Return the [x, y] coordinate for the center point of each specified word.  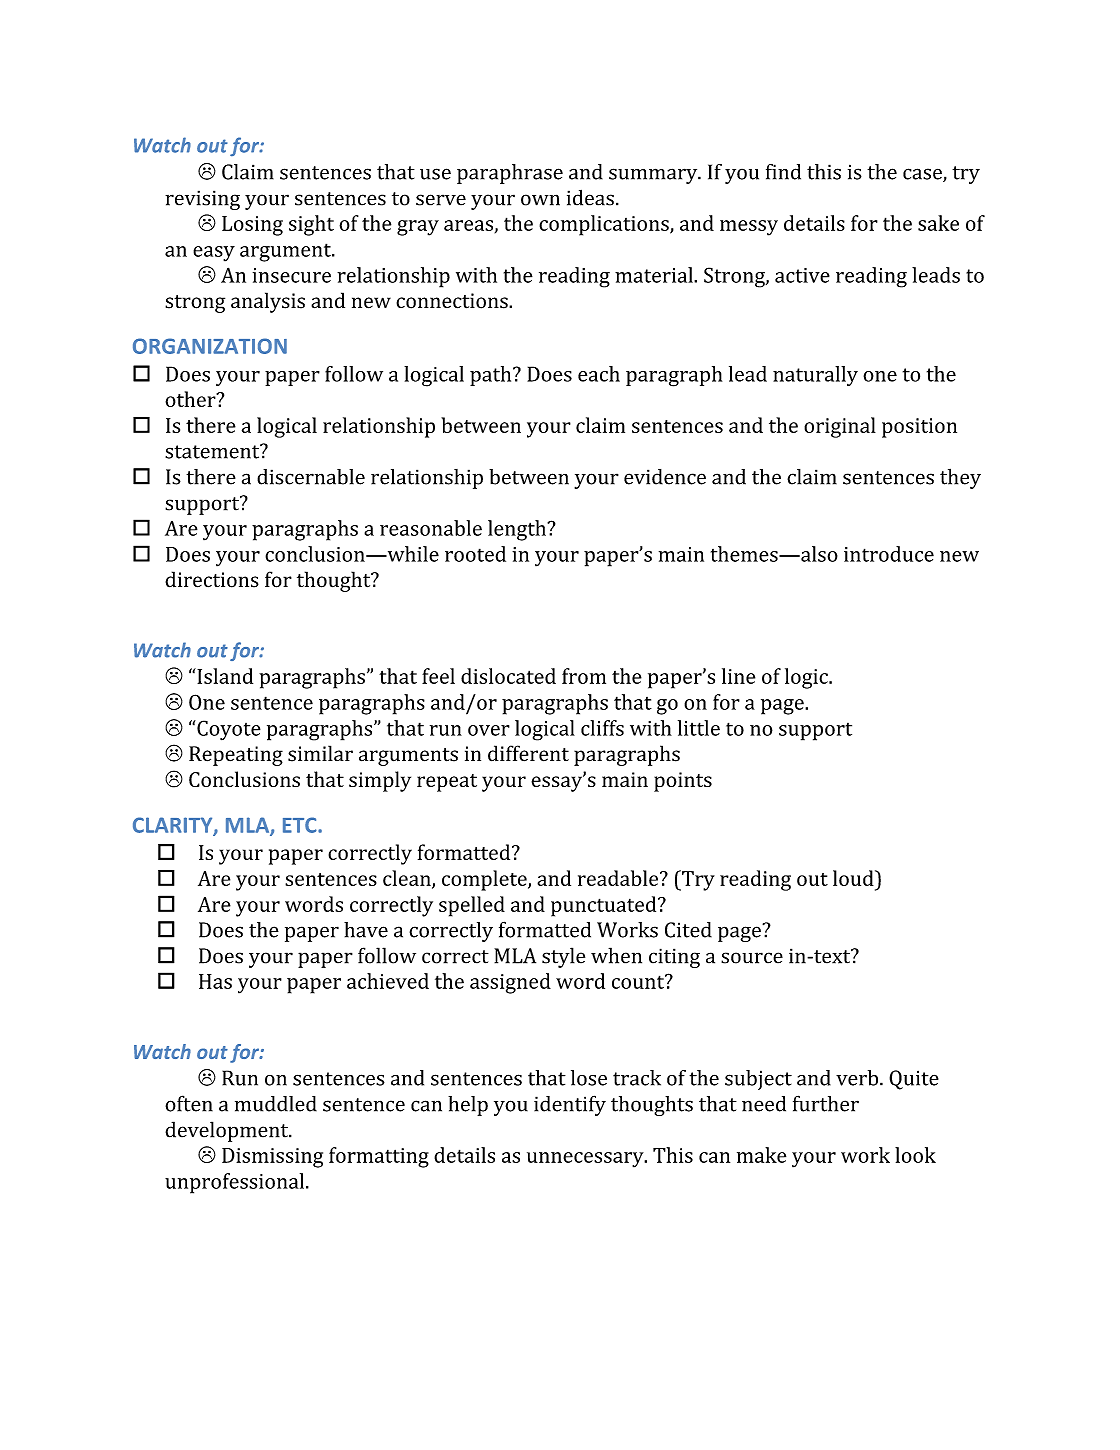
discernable [311, 477]
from [584, 676]
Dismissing [272, 1158]
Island [224, 676]
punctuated [605, 906]
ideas [590, 197]
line [738, 676]
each [599, 374]
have [366, 930]
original [840, 427]
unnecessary [586, 1160]
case [923, 175]
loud [854, 878]
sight [311, 225]
